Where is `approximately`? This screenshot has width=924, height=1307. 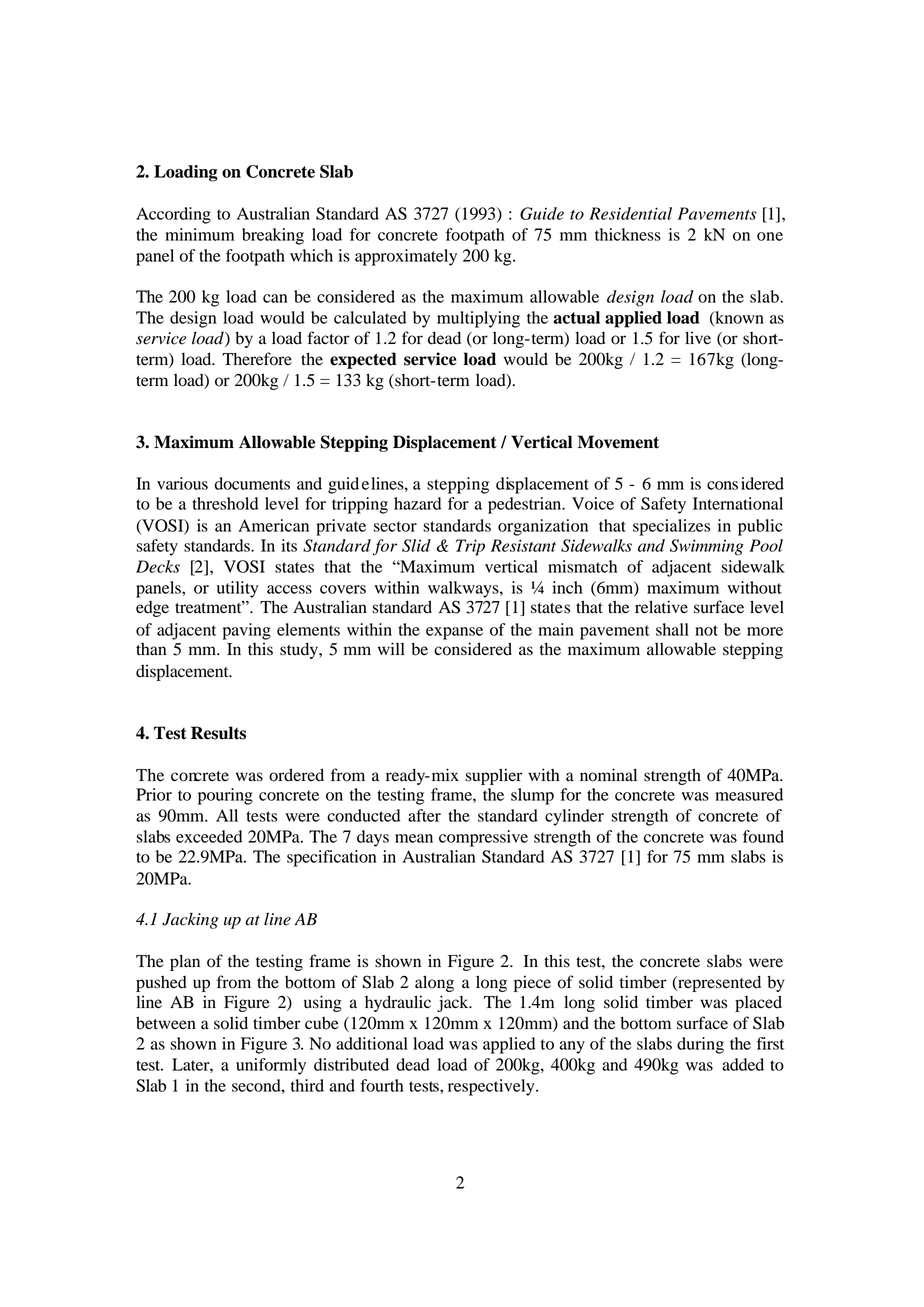
approximately is located at coordinates (406, 257).
